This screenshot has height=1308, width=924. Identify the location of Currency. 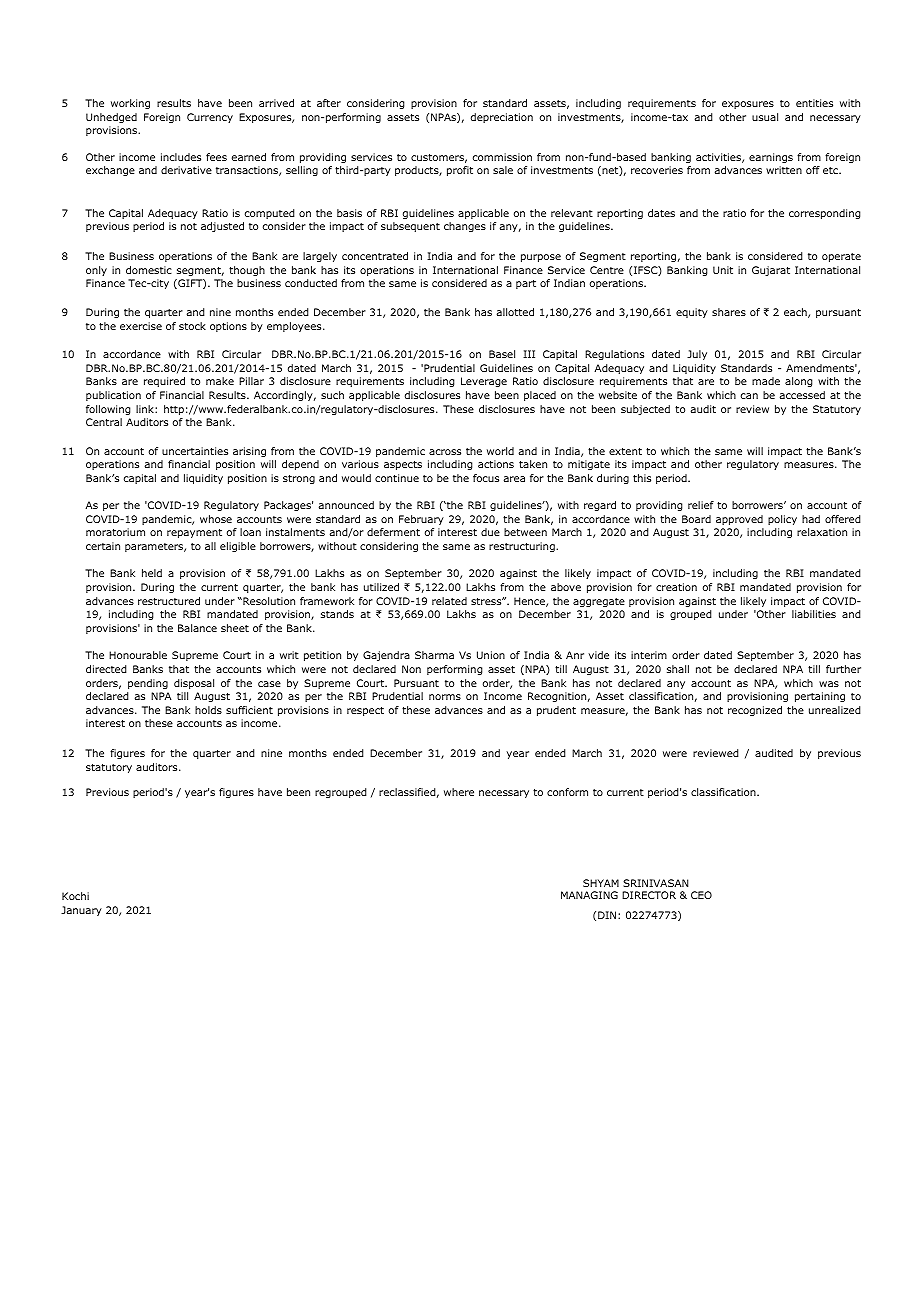
(210, 118).
